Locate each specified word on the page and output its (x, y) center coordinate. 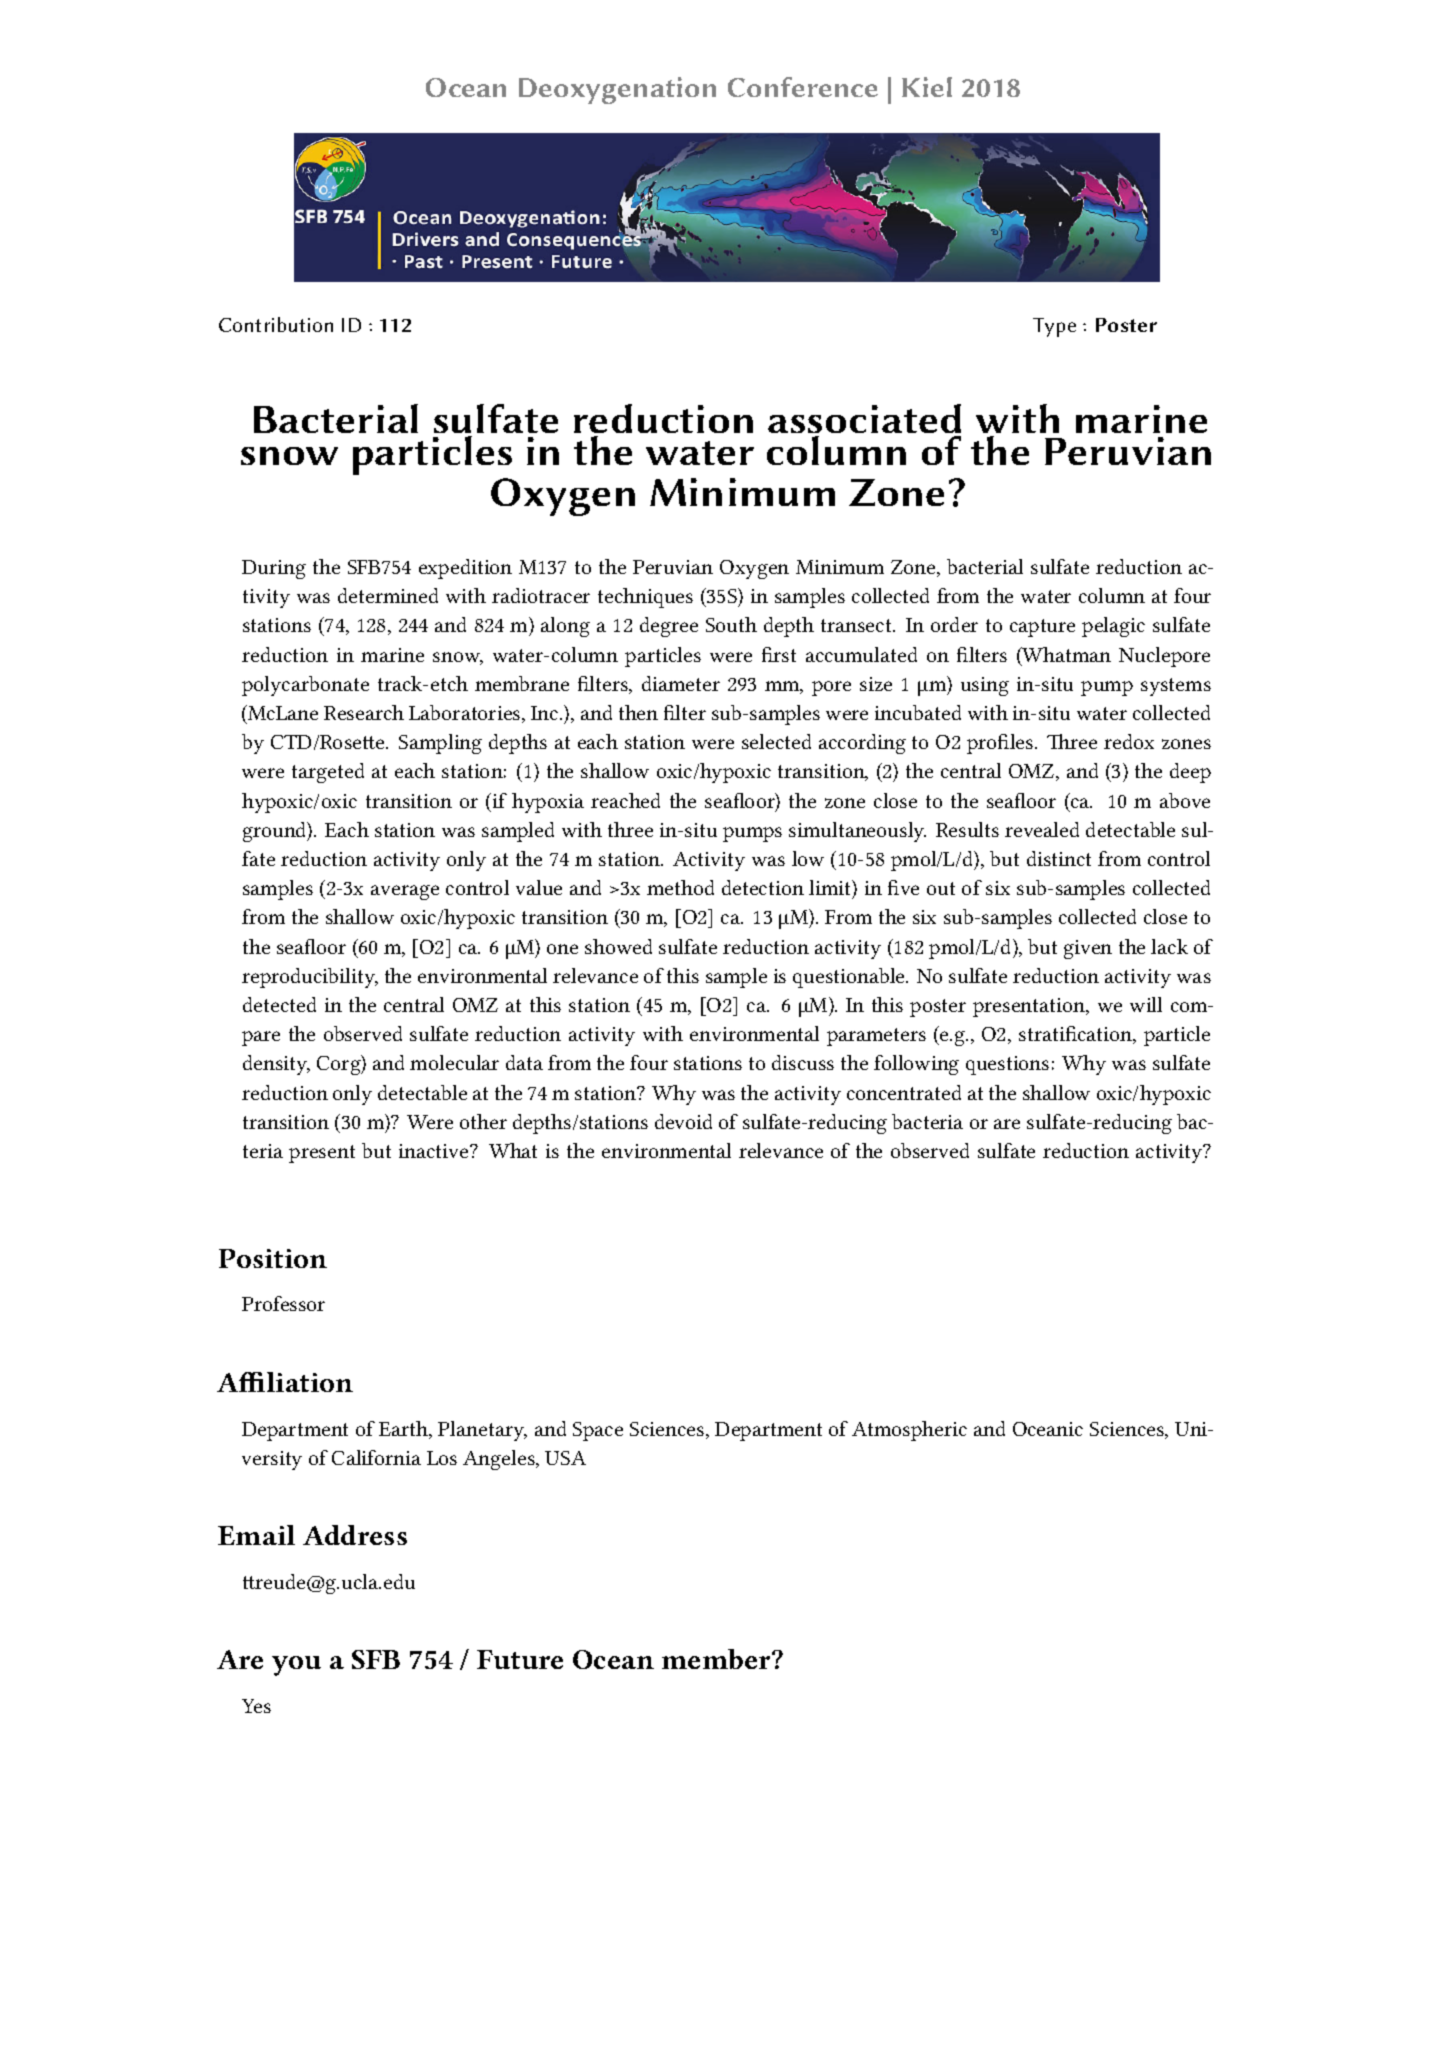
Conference (803, 87)
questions (1007, 1065)
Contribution (276, 324)
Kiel (927, 87)
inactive (435, 1151)
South (731, 624)
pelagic (1113, 627)
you (296, 1666)
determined (388, 595)
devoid (683, 1121)
